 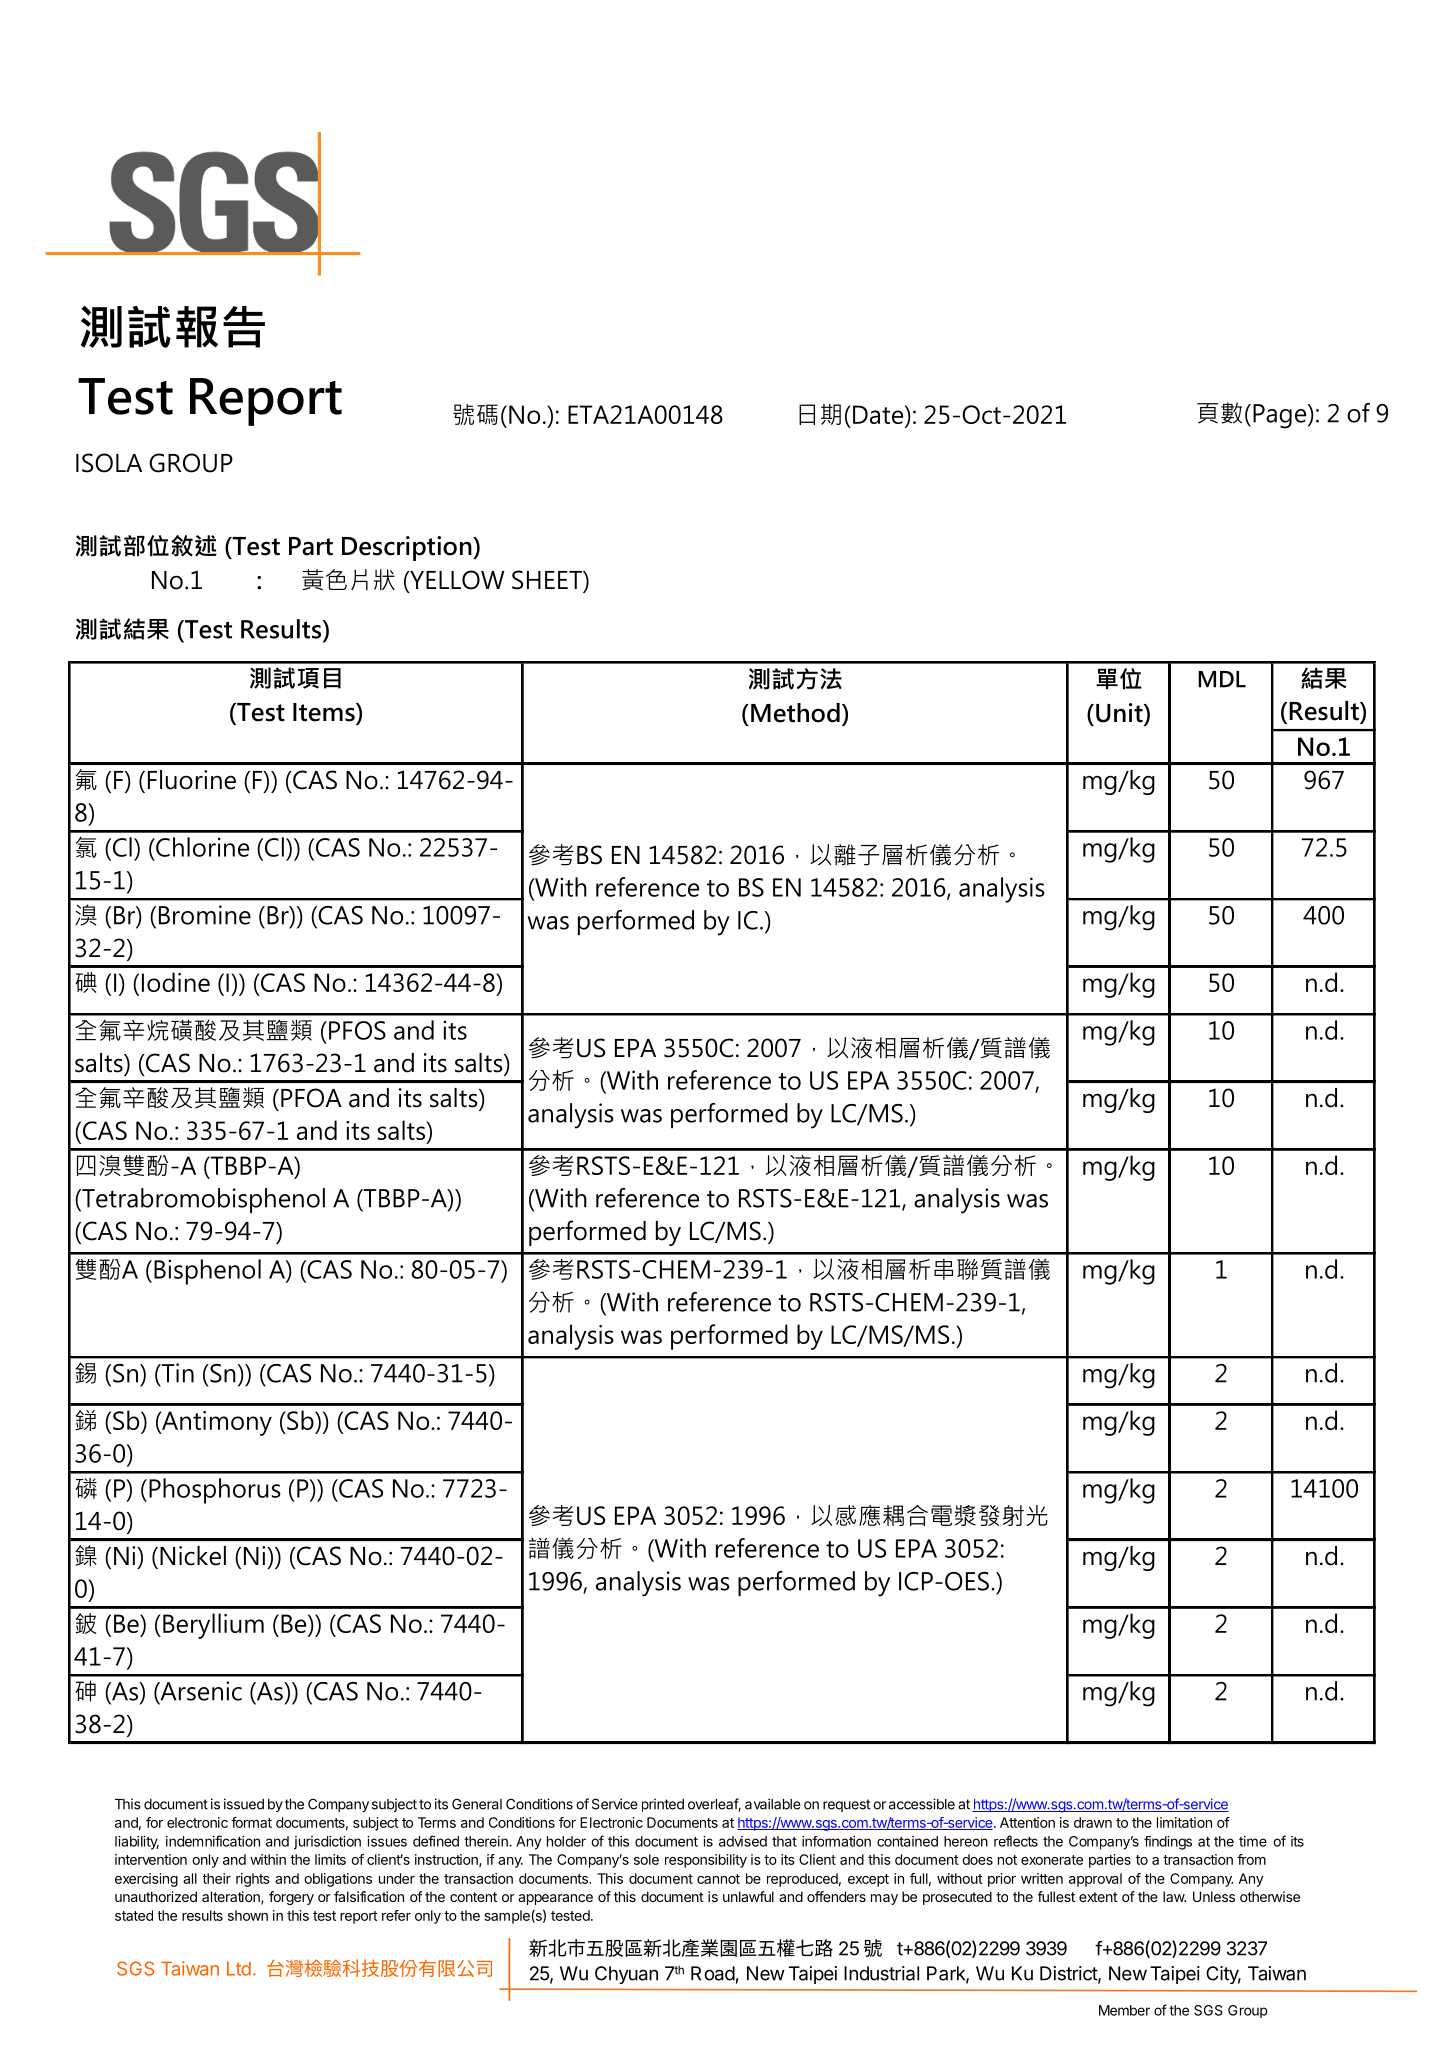 I want to click on PFOS, so click(x=357, y=1030).
